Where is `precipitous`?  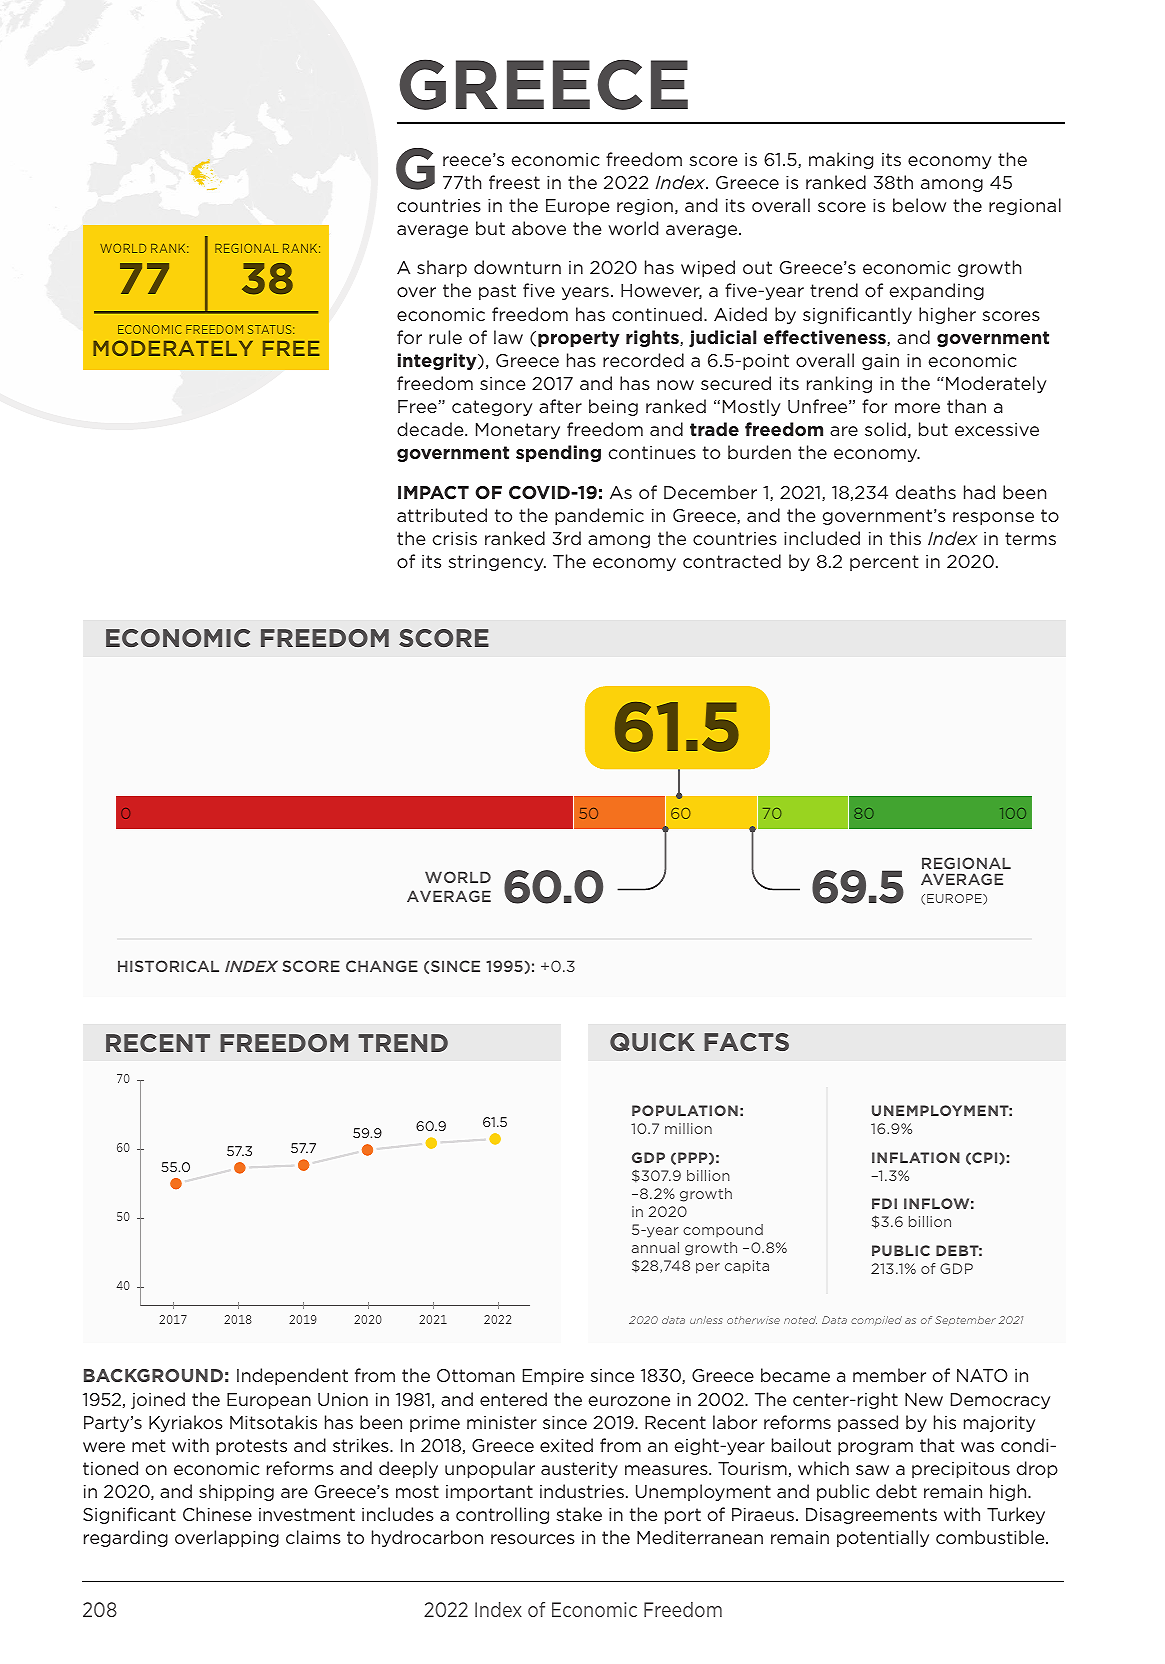 precipitous is located at coordinates (961, 1470).
